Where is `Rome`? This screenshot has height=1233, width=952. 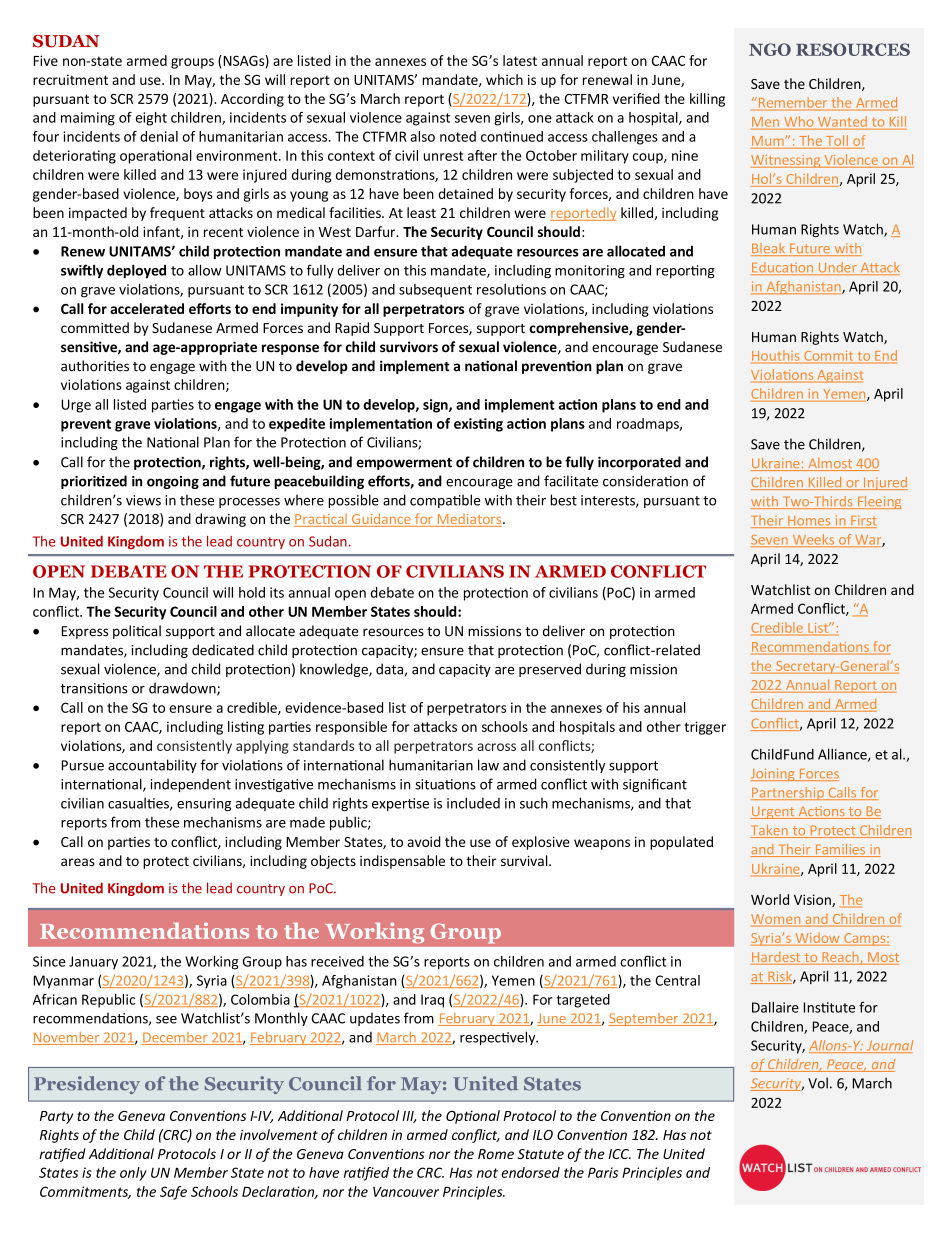
Rome is located at coordinates (496, 1154).
